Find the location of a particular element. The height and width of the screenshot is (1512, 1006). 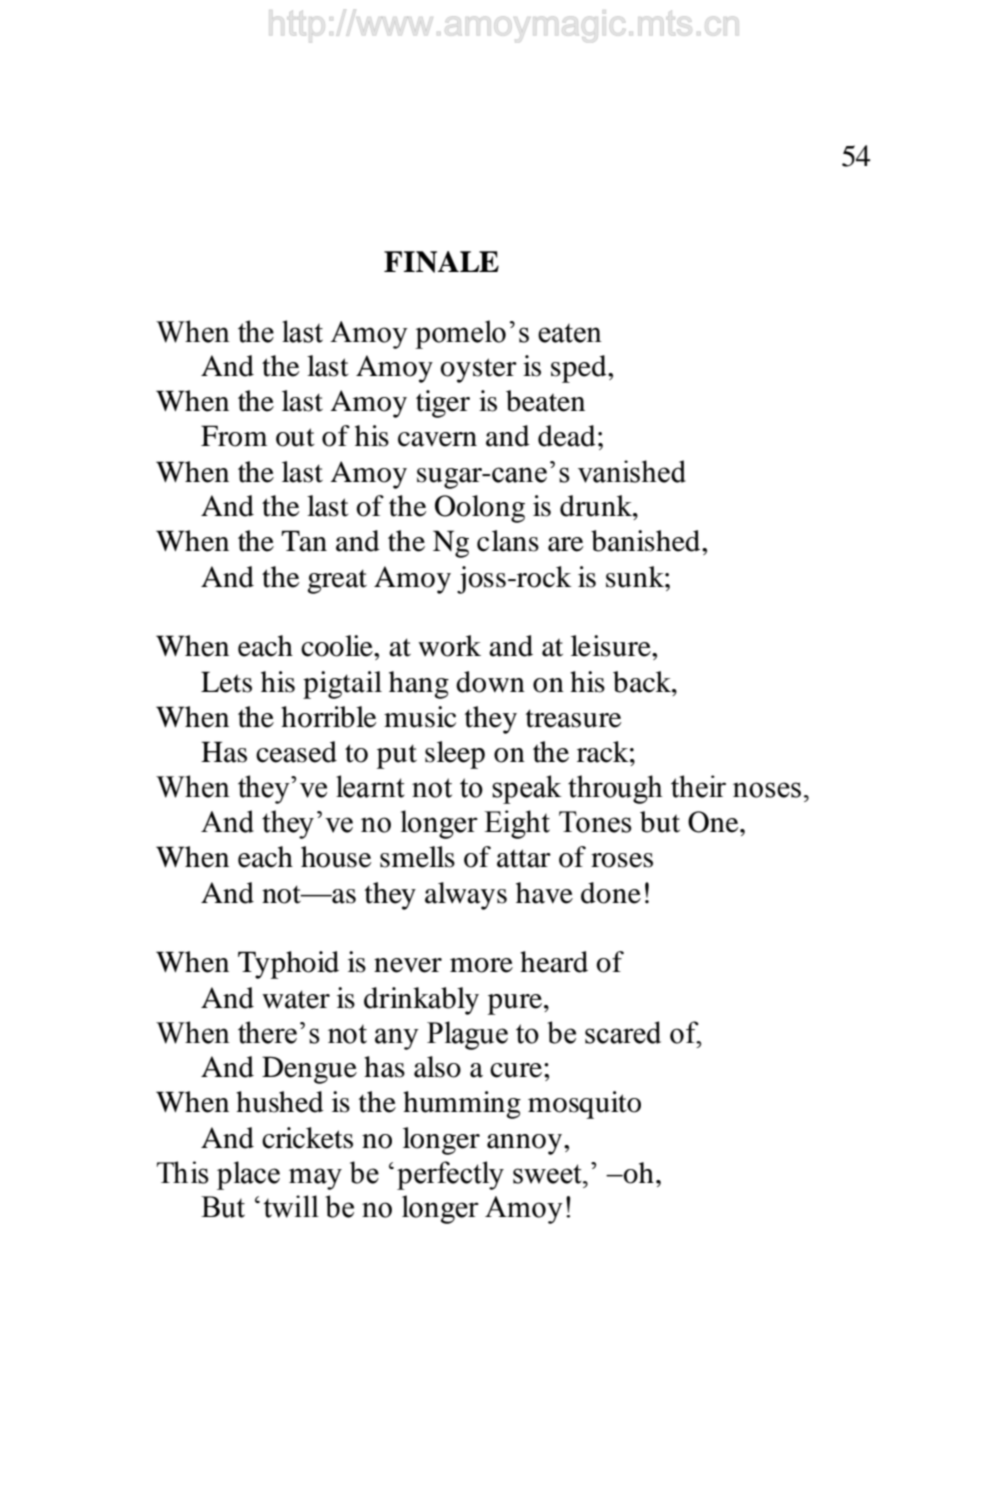

sped is located at coordinates (580, 369).
